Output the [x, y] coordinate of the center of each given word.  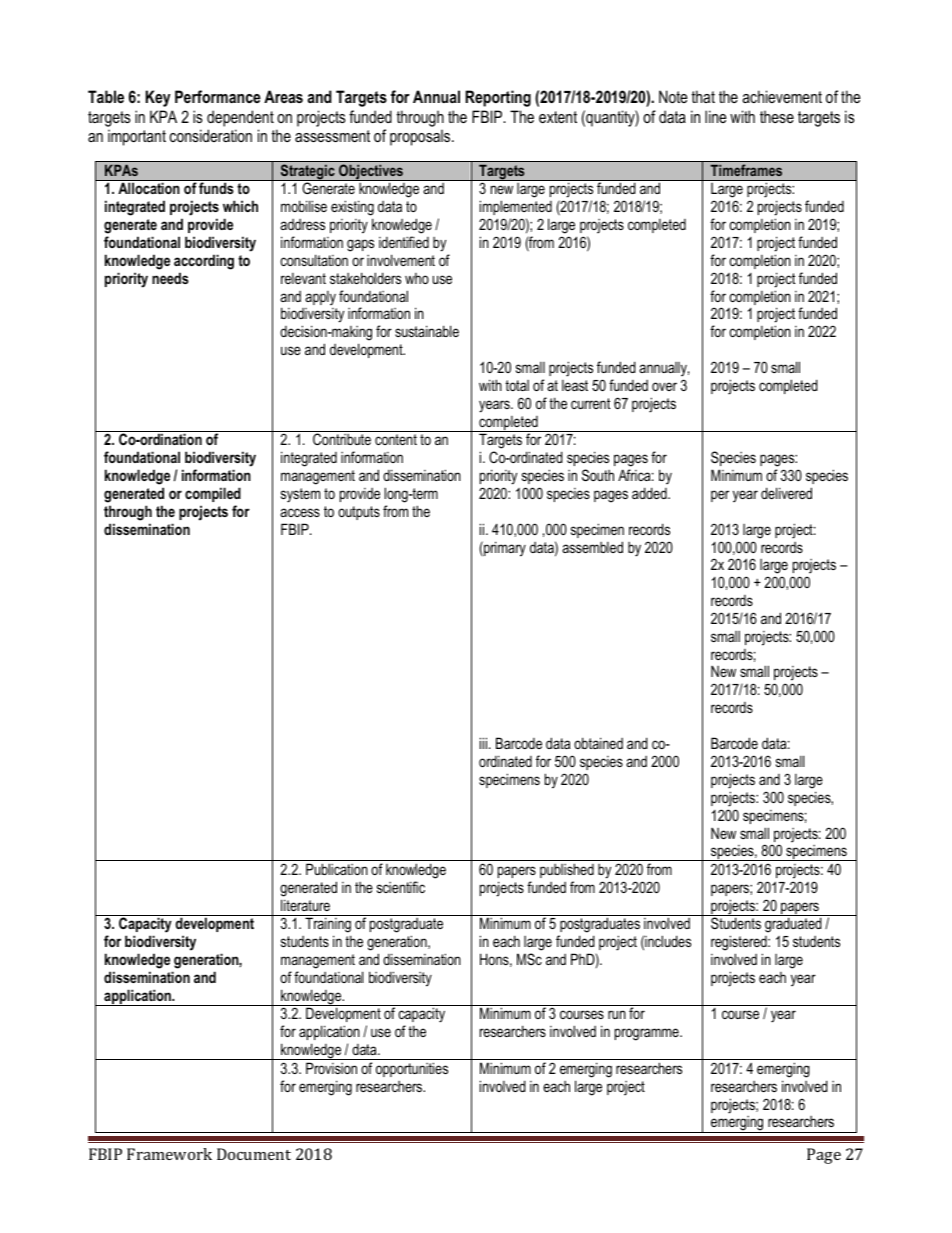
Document [254, 1154]
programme [648, 1034]
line [716, 116]
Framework [169, 1154]
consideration [211, 135]
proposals [421, 137]
